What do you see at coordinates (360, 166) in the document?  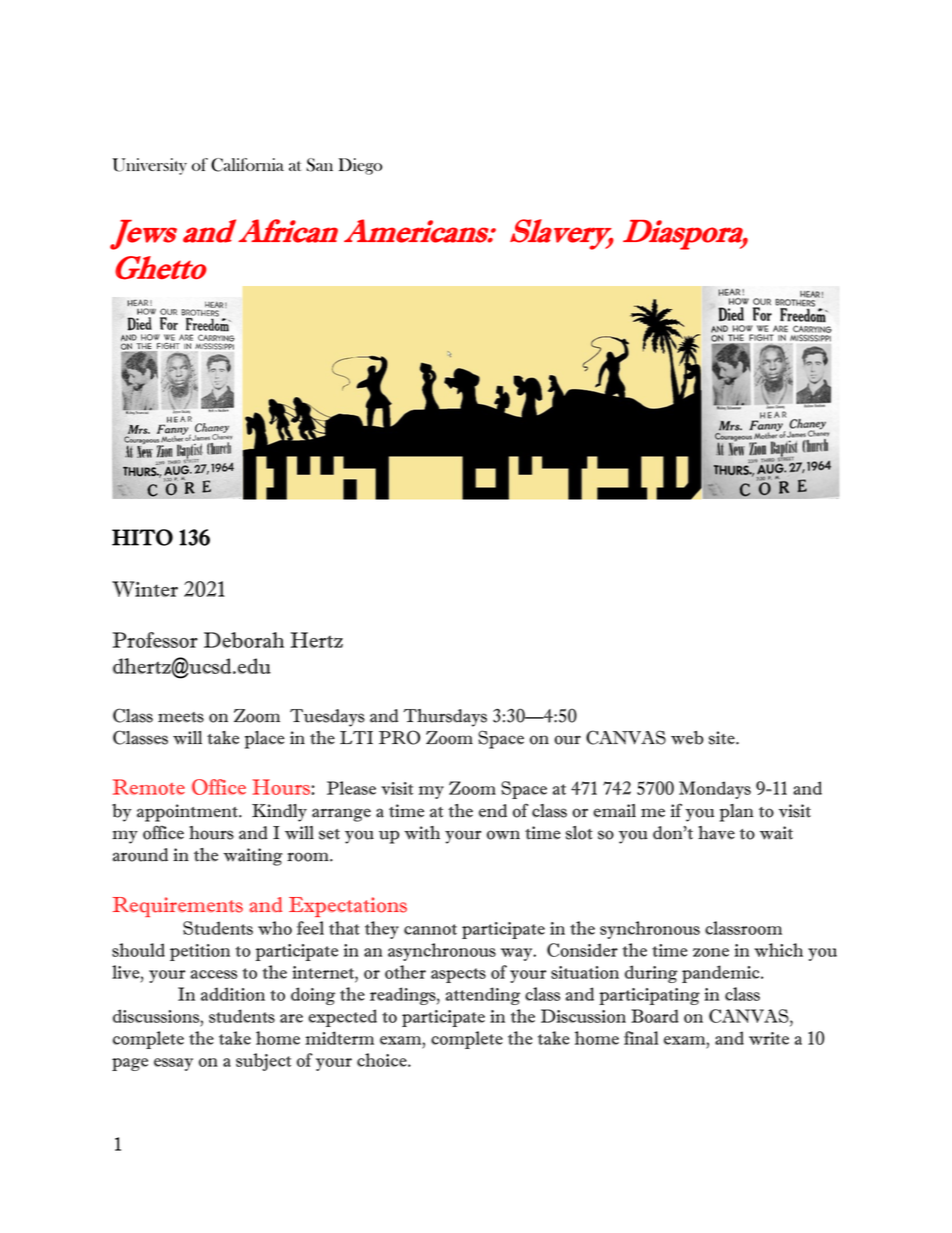 I see `Diego` at bounding box center [360, 166].
